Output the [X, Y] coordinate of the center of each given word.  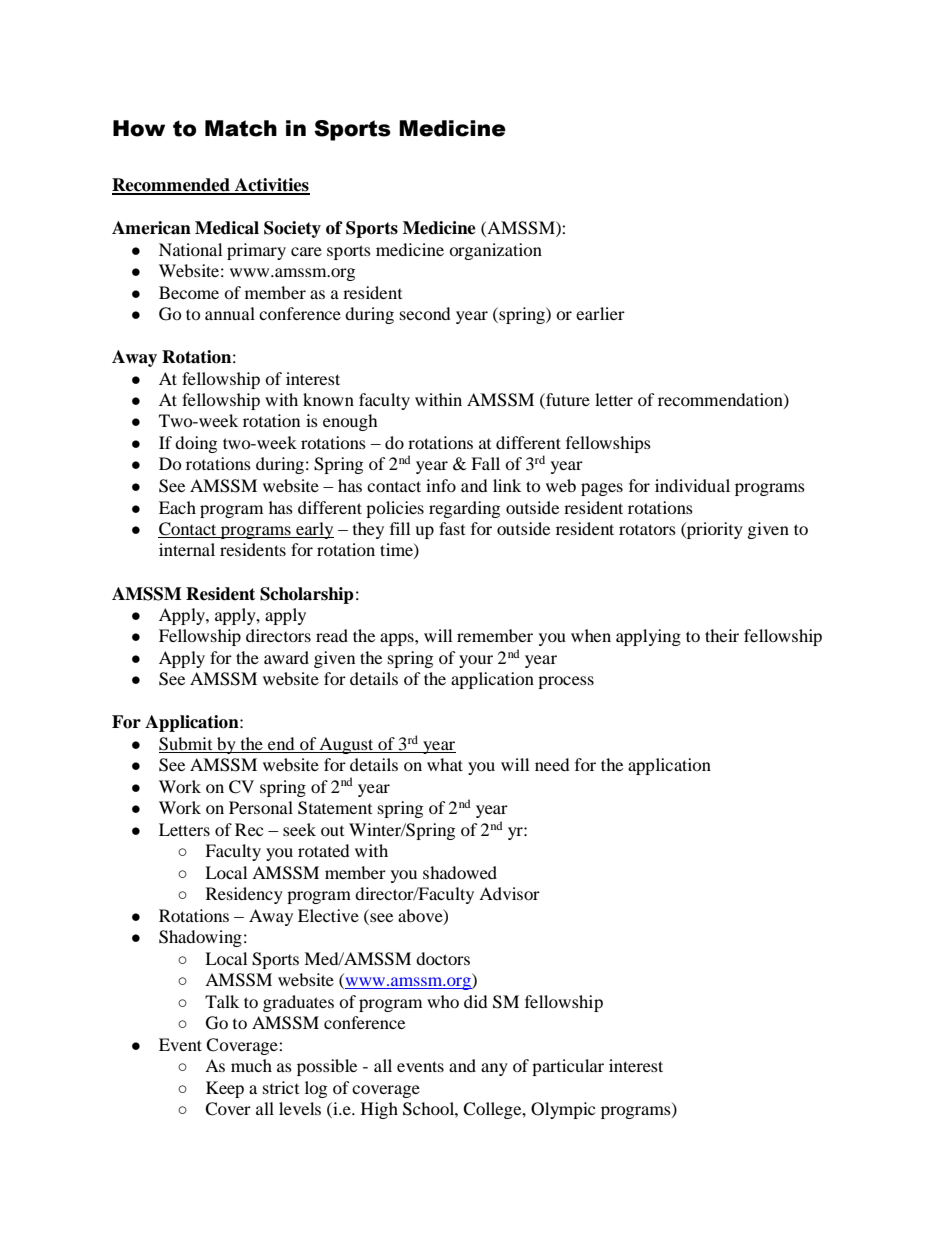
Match [241, 128]
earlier [600, 313]
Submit [187, 745]
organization [495, 251]
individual [692, 485]
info [441, 485]
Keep [225, 1089]
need [552, 764]
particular [568, 1067]
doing [196, 444]
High [379, 1110]
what [445, 764]
